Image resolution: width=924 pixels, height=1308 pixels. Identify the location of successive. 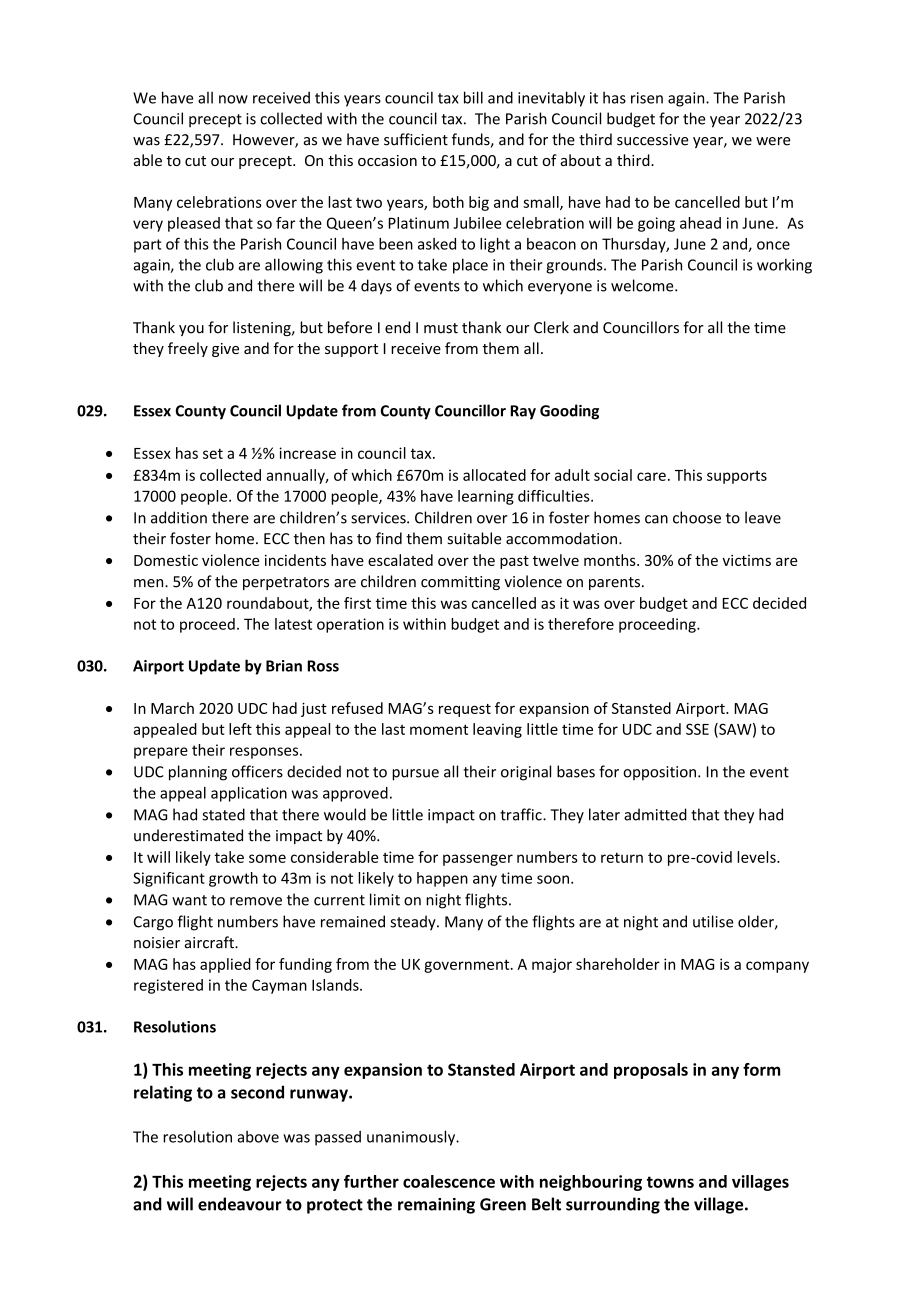
(653, 140).
